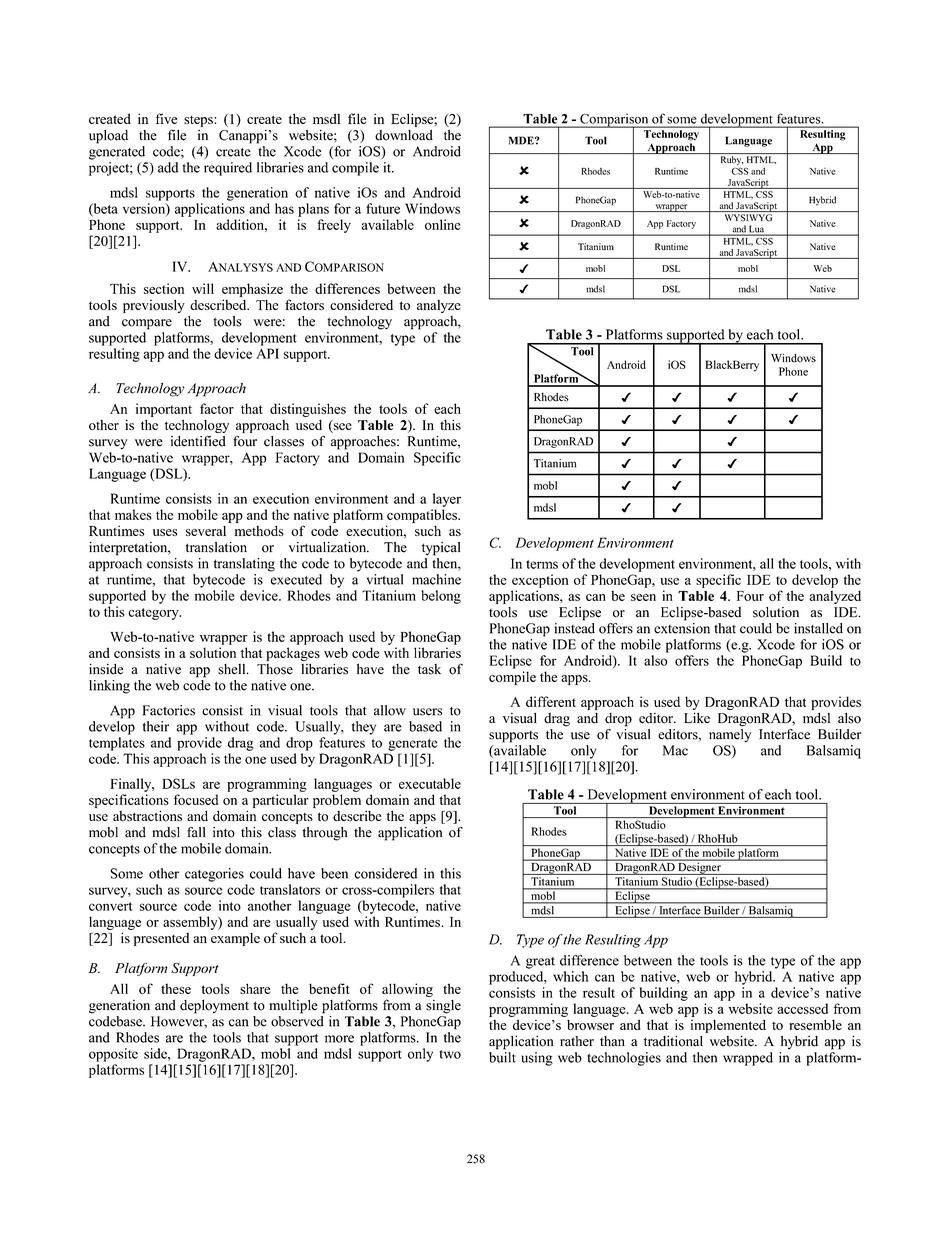  I want to click on layer, so click(447, 500).
